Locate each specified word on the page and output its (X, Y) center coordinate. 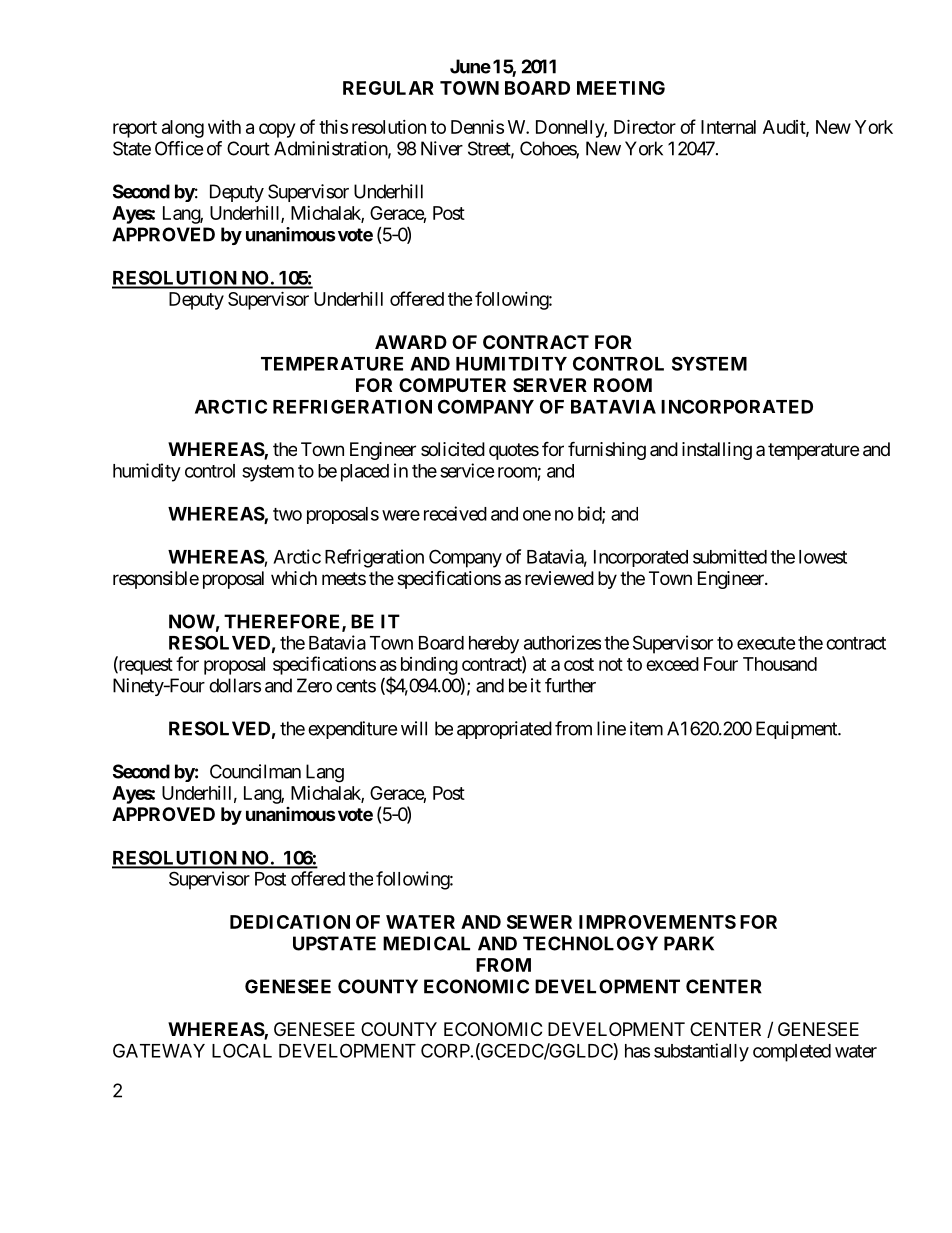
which (294, 578)
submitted (730, 556)
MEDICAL (426, 943)
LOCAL (242, 1050)
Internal (728, 127)
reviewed (559, 578)
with (224, 127)
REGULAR (388, 88)
